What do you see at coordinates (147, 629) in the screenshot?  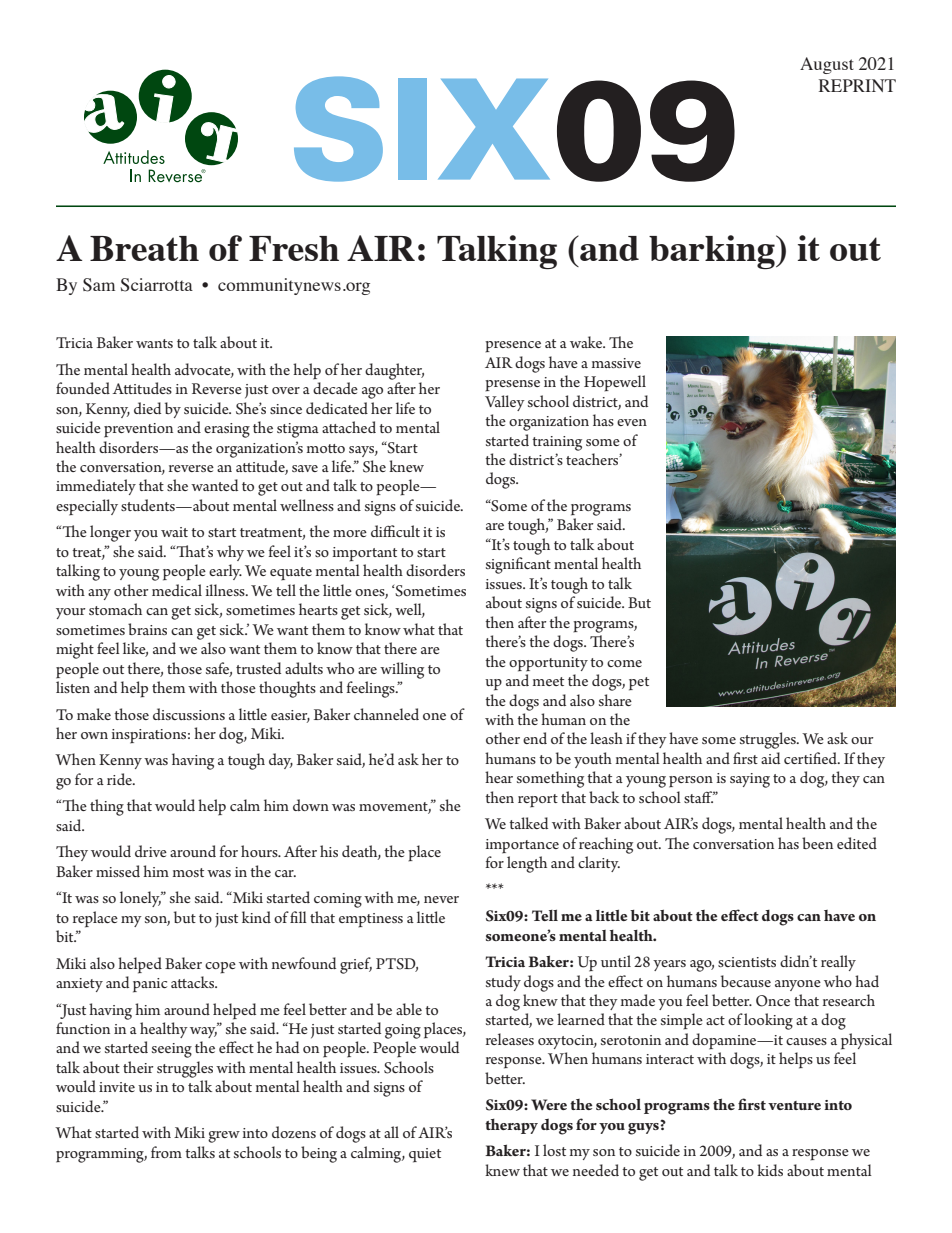 I see `brains` at bounding box center [147, 629].
